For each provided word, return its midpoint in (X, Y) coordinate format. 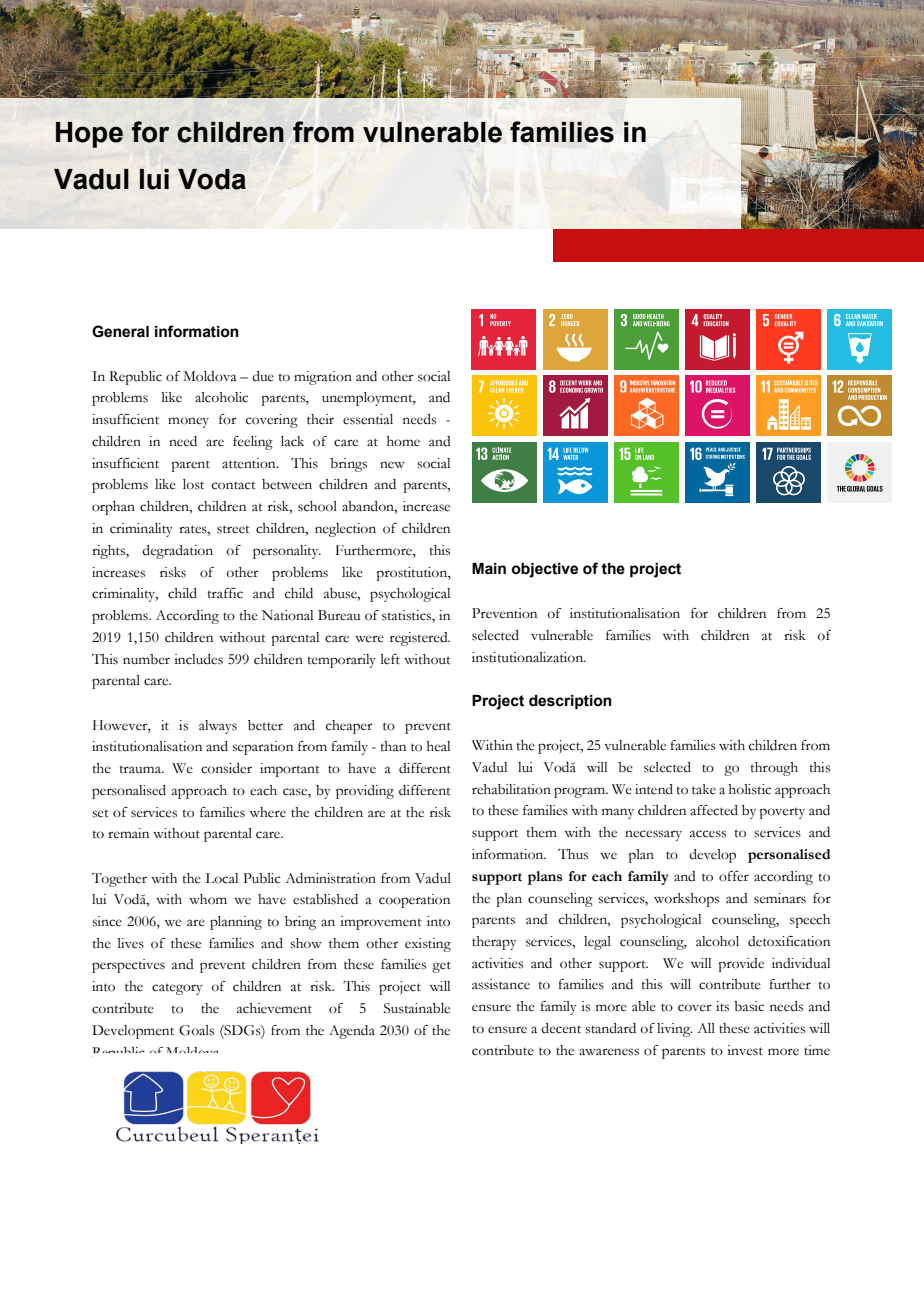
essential (368, 419)
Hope (89, 135)
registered (420, 639)
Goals (196, 1030)
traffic (225, 593)
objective (545, 570)
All (706, 1028)
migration (323, 378)
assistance (501, 984)
